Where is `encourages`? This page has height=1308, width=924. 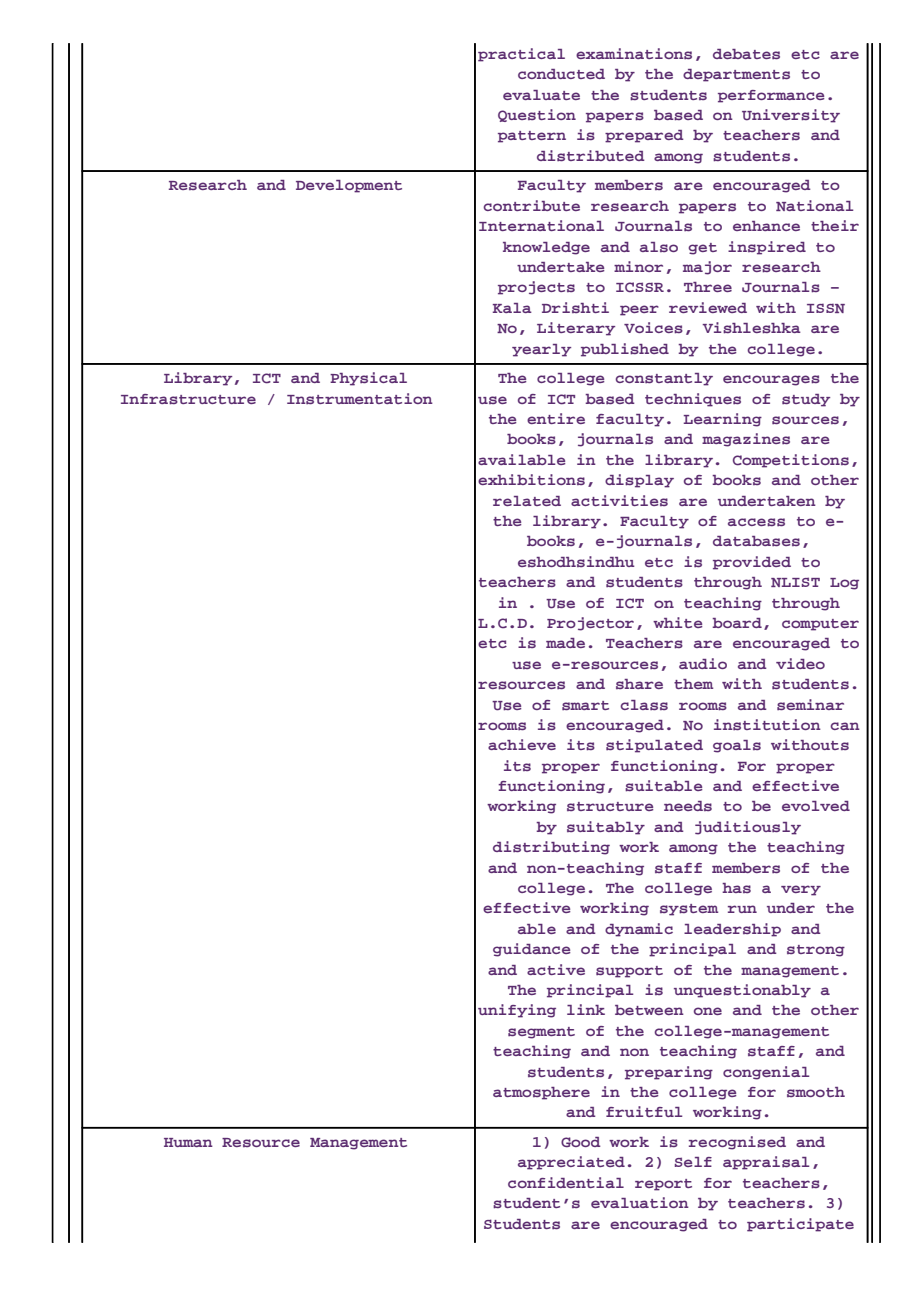
encourages is located at coordinates (771, 380).
